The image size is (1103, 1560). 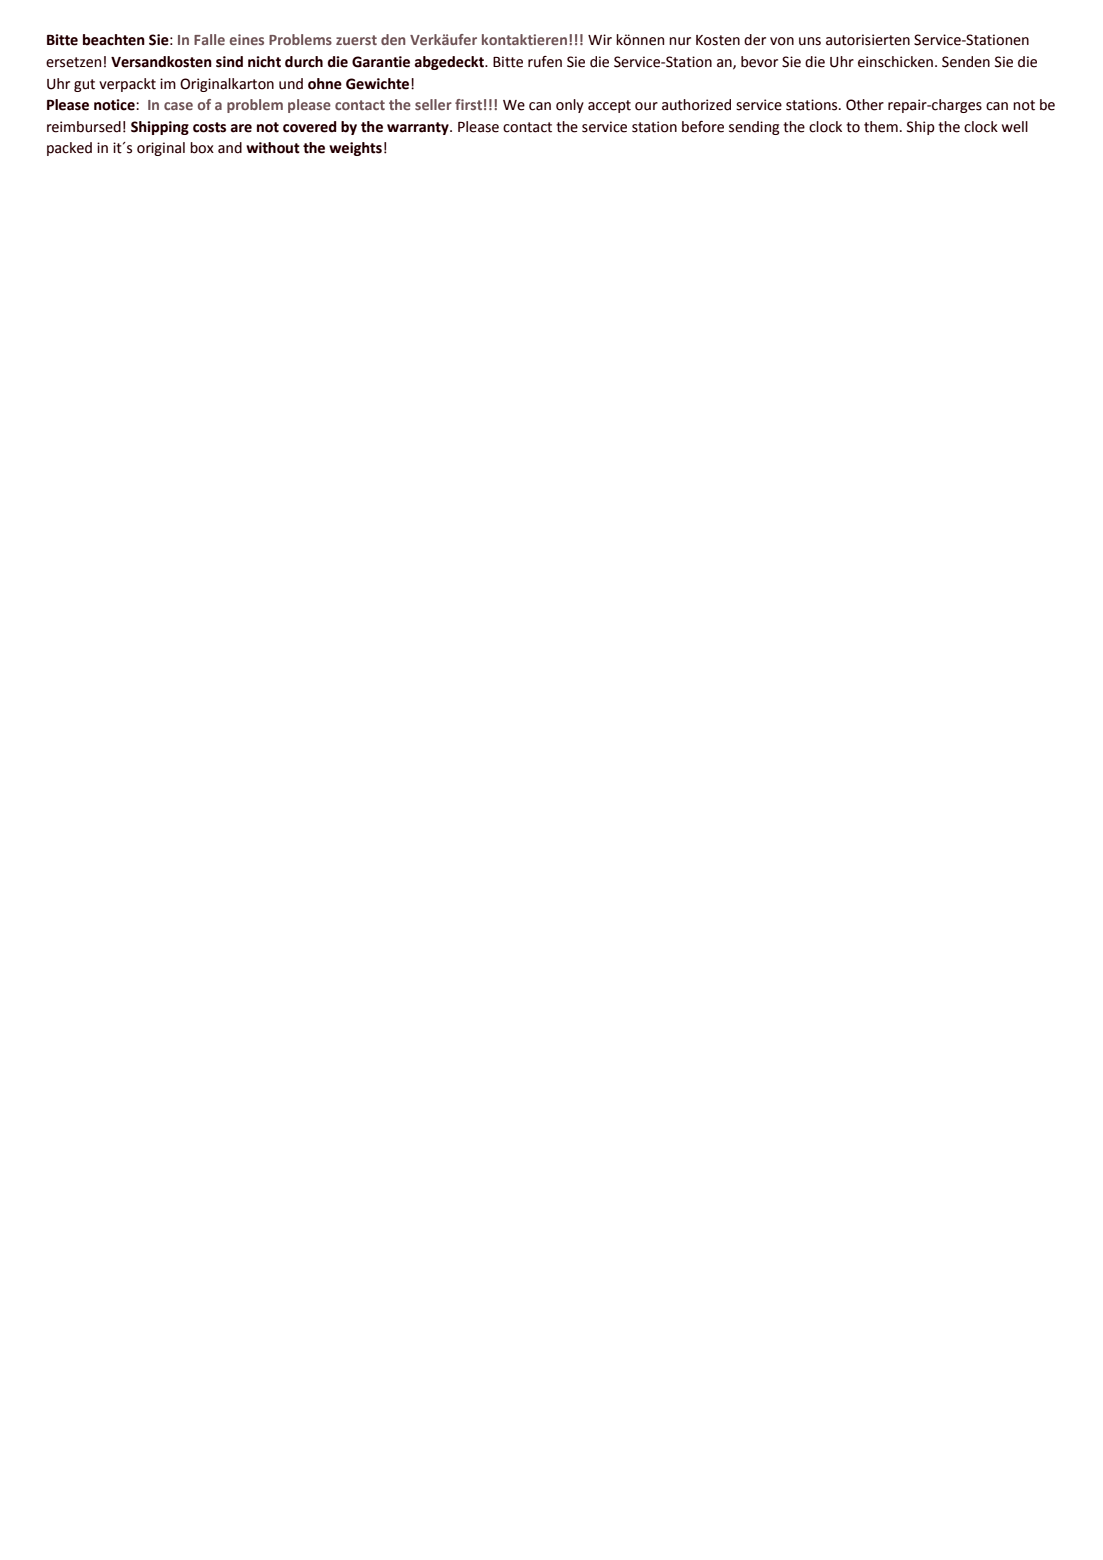 What do you see at coordinates (202, 148) in the screenshot?
I see `box` at bounding box center [202, 148].
